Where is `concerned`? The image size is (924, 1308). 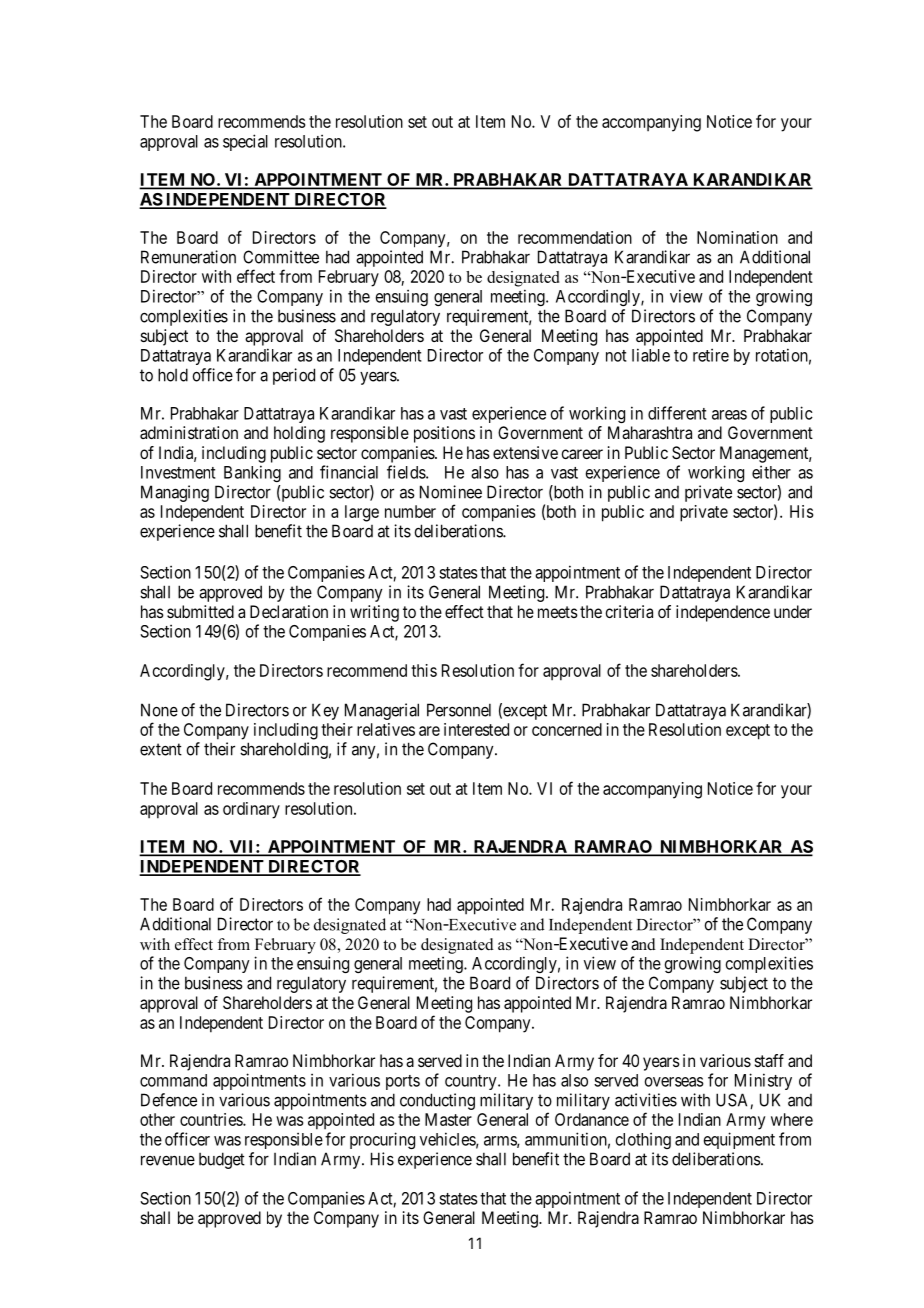 concerned is located at coordinates (567, 729).
